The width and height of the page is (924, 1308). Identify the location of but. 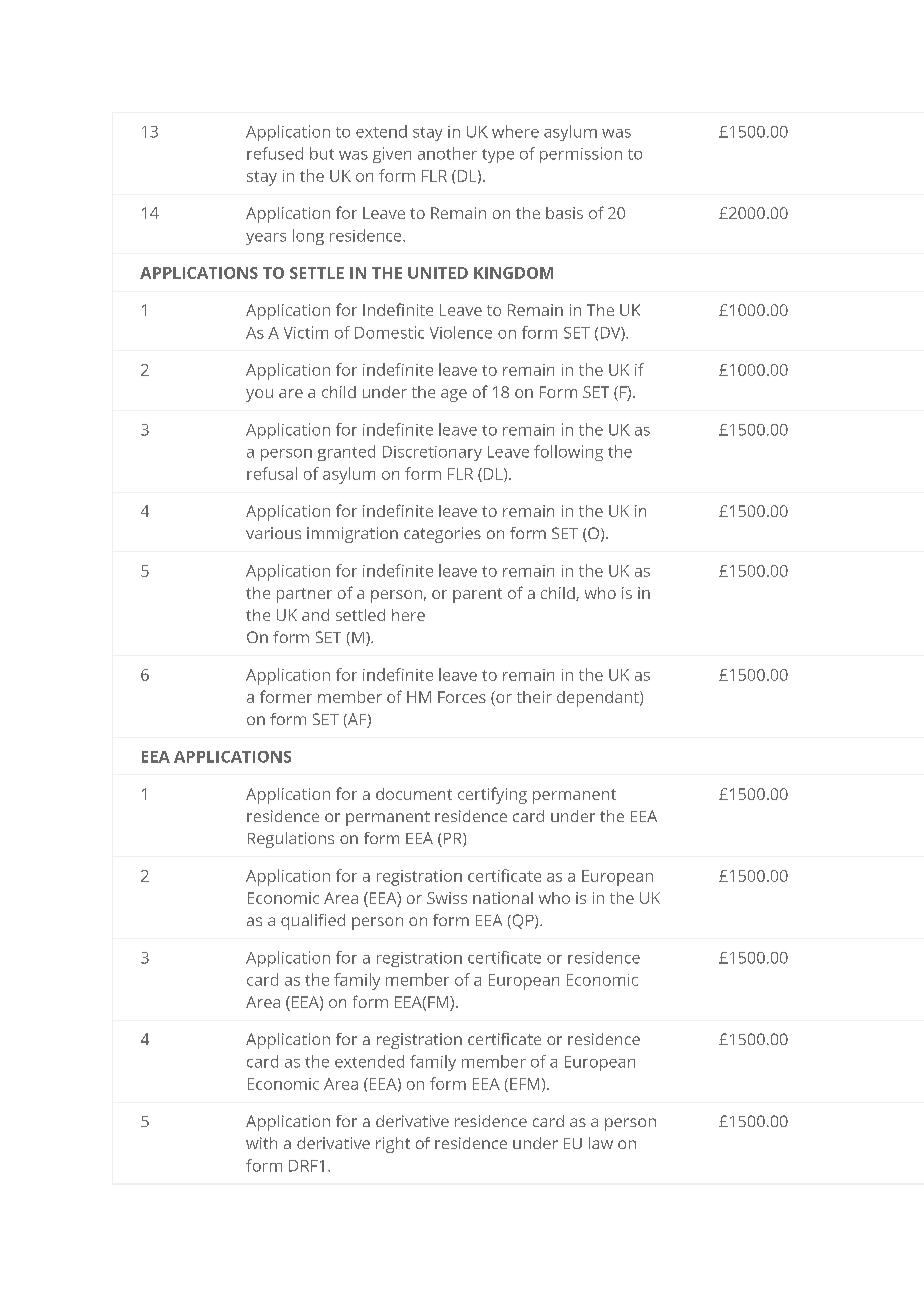
(322, 153).
